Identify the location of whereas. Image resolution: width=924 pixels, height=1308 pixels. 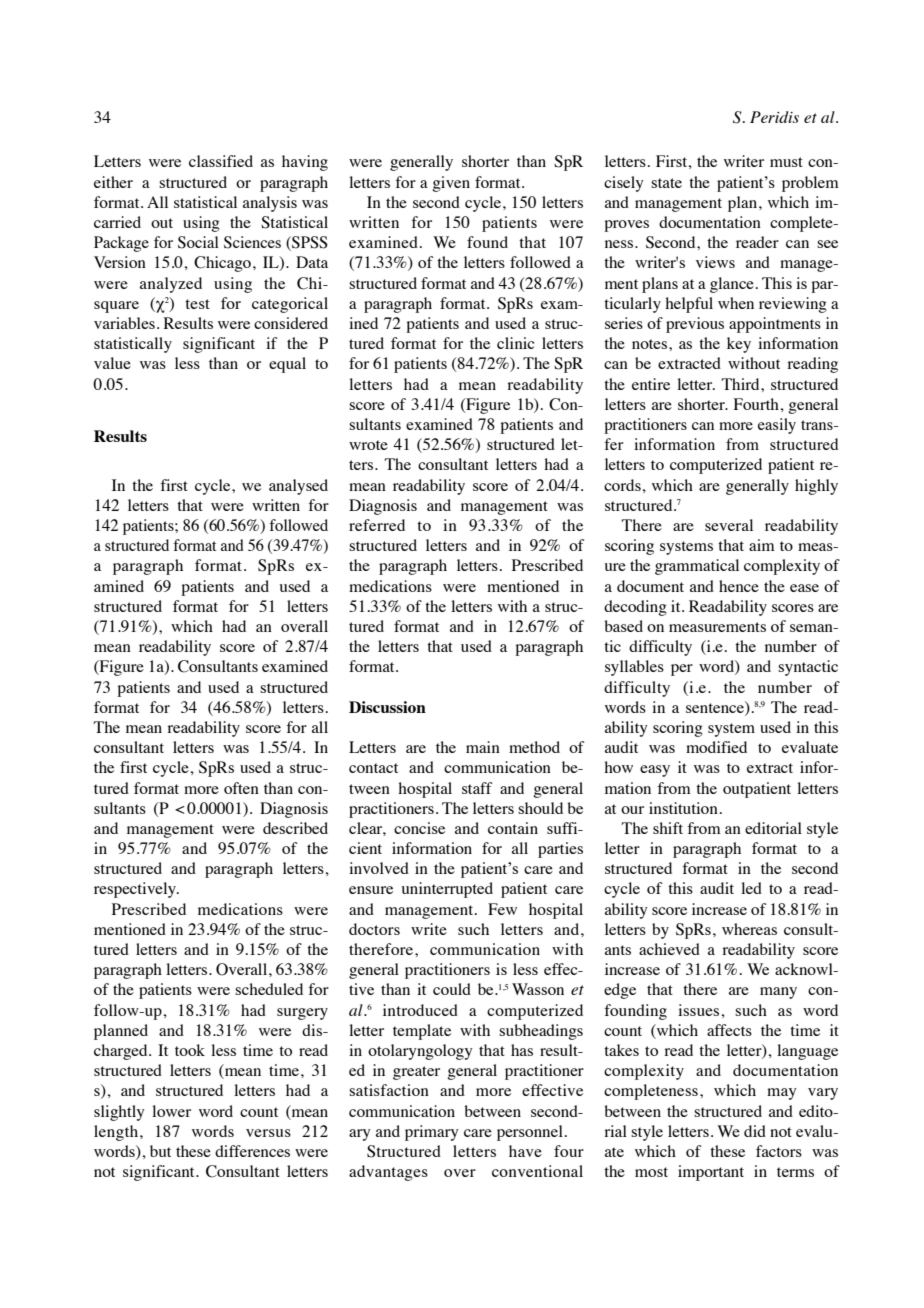
(749, 929).
